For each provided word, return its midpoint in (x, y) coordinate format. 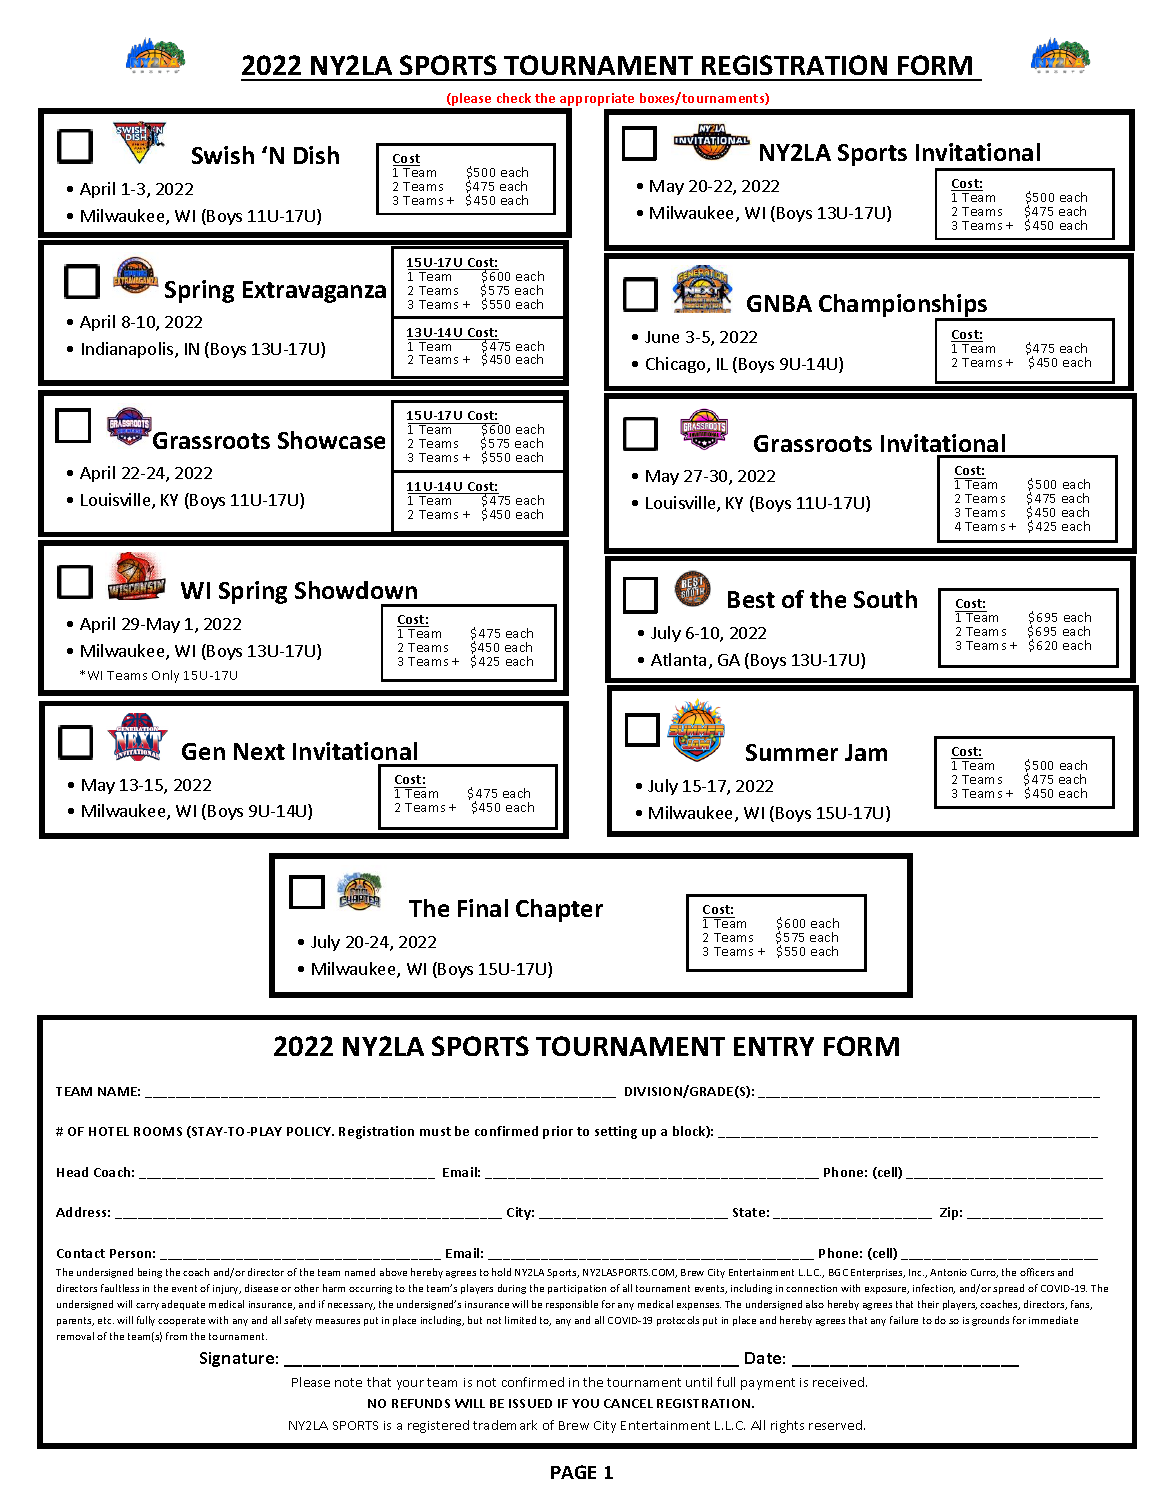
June (662, 337)
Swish (223, 155)
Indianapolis (129, 350)
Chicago (677, 365)
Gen (203, 751)
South (885, 599)
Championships (904, 307)
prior (558, 1132)
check (514, 98)
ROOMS (158, 1131)
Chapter (559, 910)
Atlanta (678, 659)
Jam (866, 752)
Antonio (948, 1272)
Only (165, 676)
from (176, 1336)
